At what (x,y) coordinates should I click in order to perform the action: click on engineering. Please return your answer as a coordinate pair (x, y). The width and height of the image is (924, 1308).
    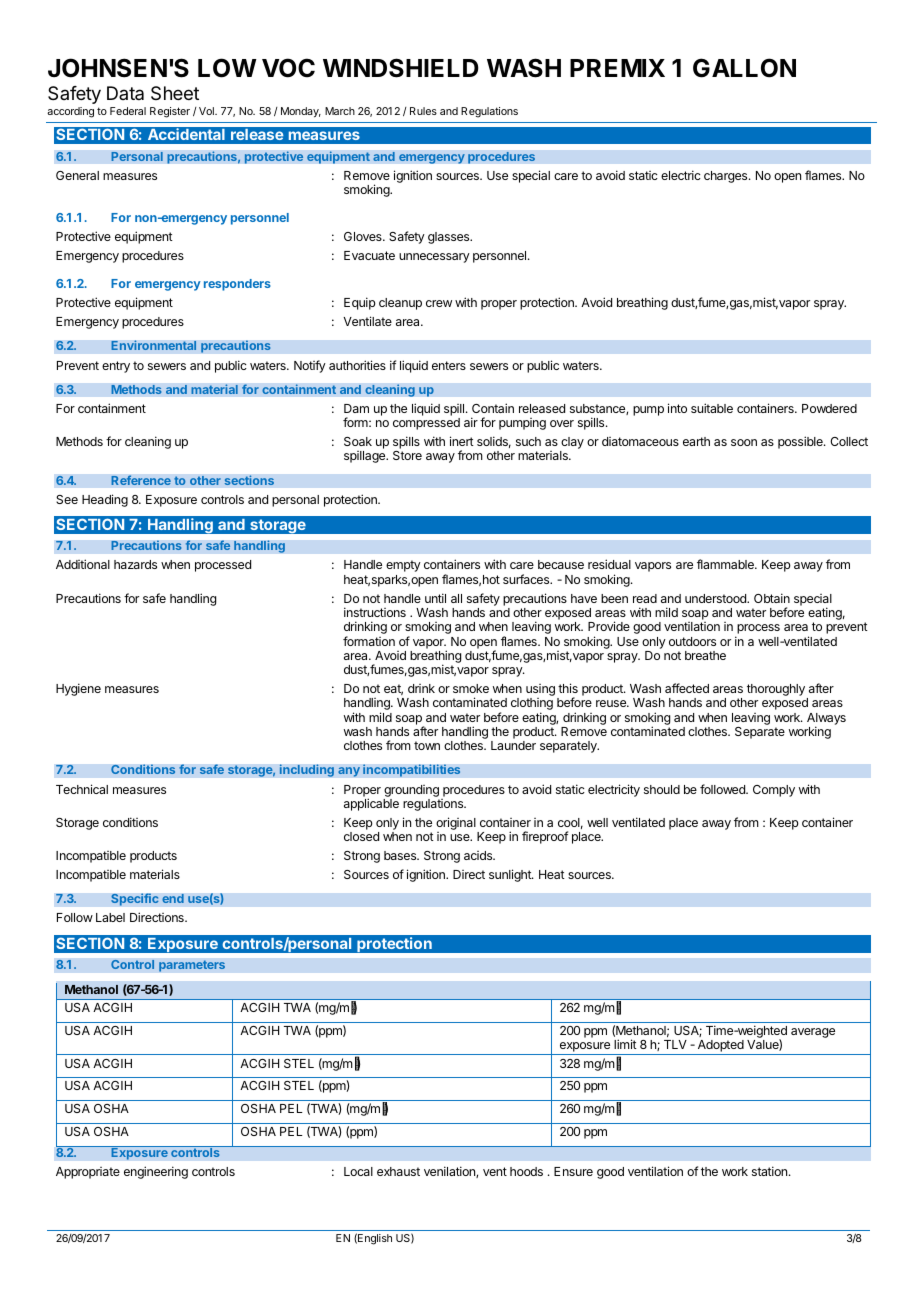
    Looking at the image, I should click on (156, 1172).
